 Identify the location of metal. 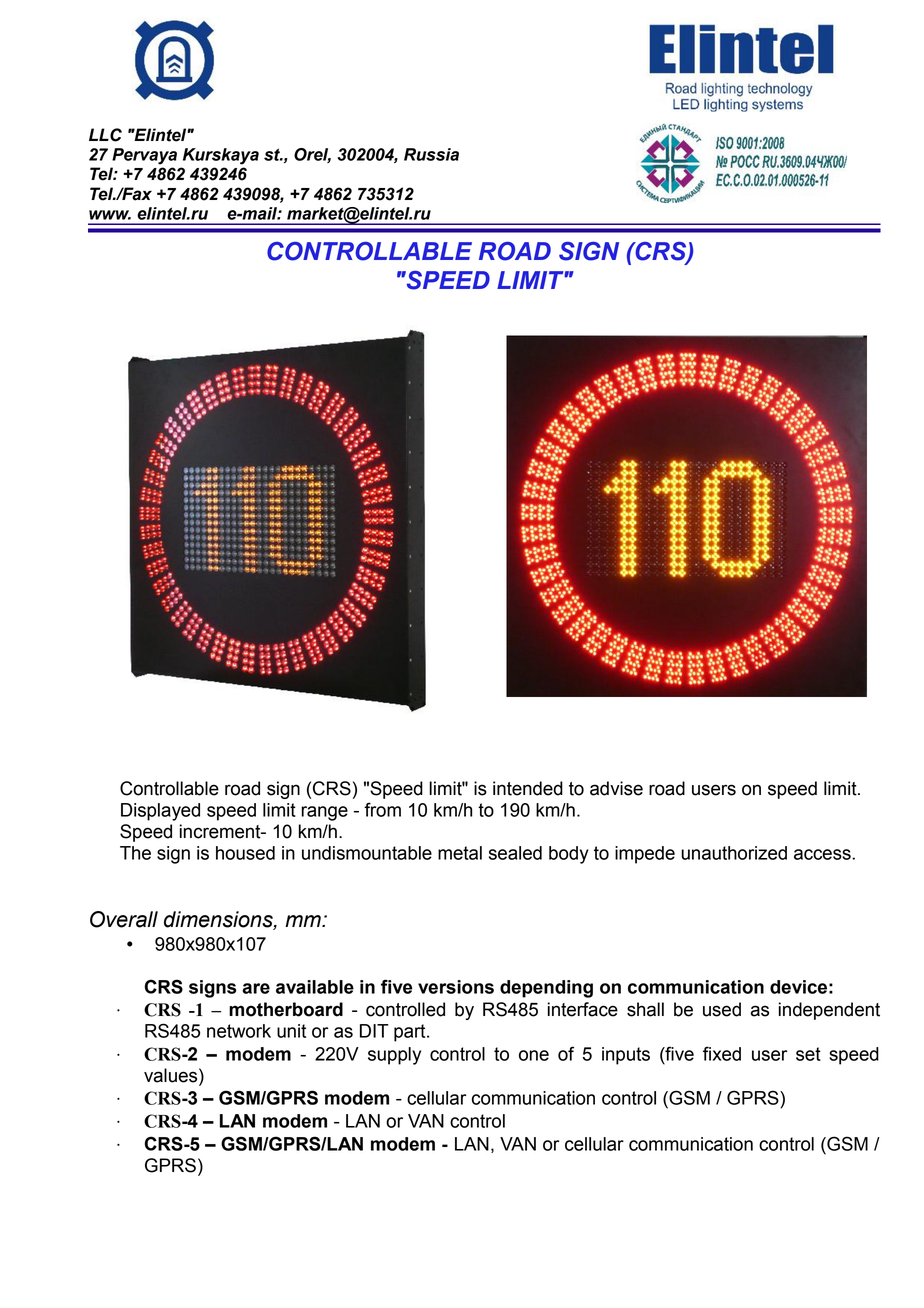
(460, 853).
